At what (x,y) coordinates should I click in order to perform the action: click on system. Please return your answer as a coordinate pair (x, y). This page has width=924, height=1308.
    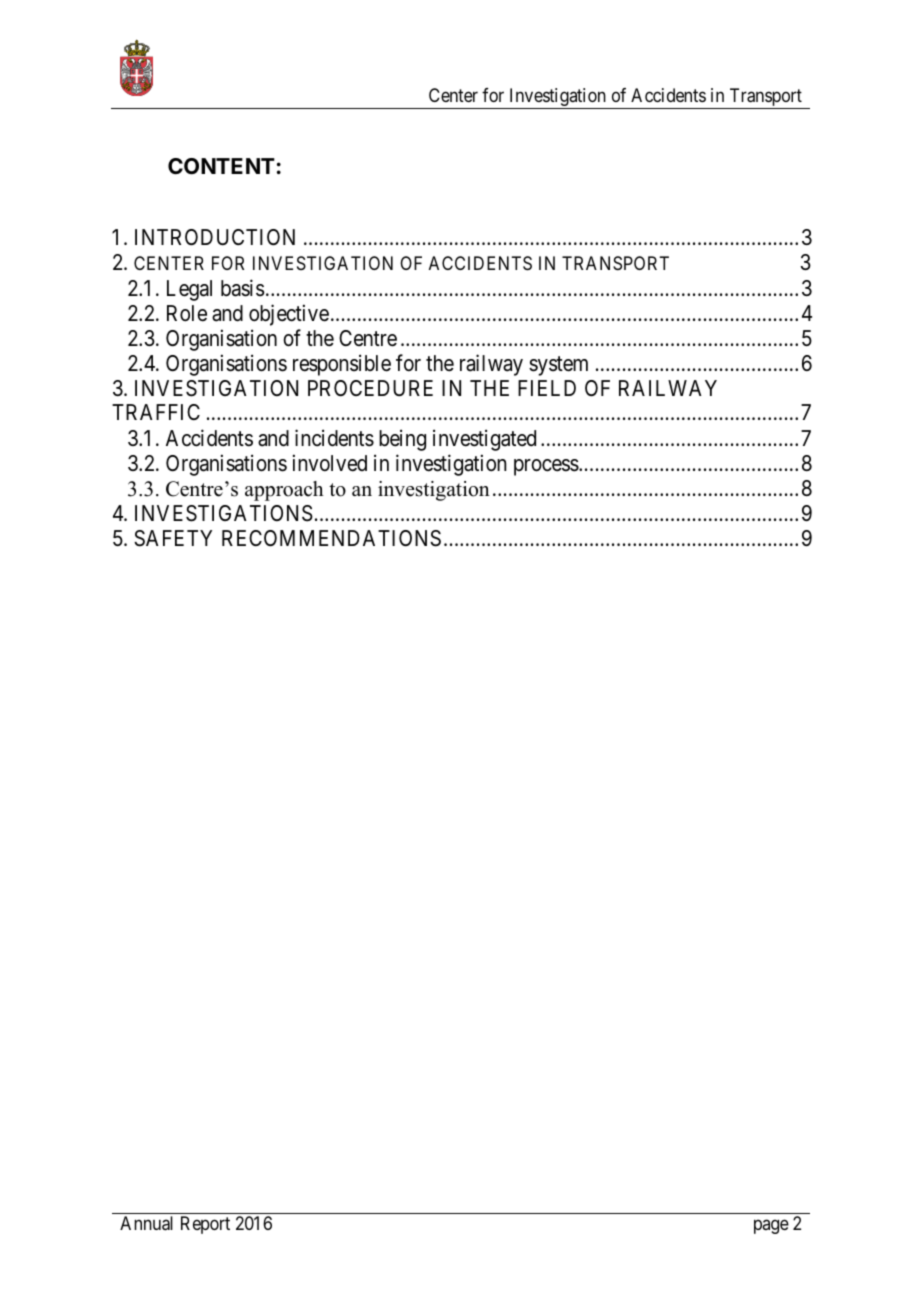
    Looking at the image, I should click on (558, 366).
